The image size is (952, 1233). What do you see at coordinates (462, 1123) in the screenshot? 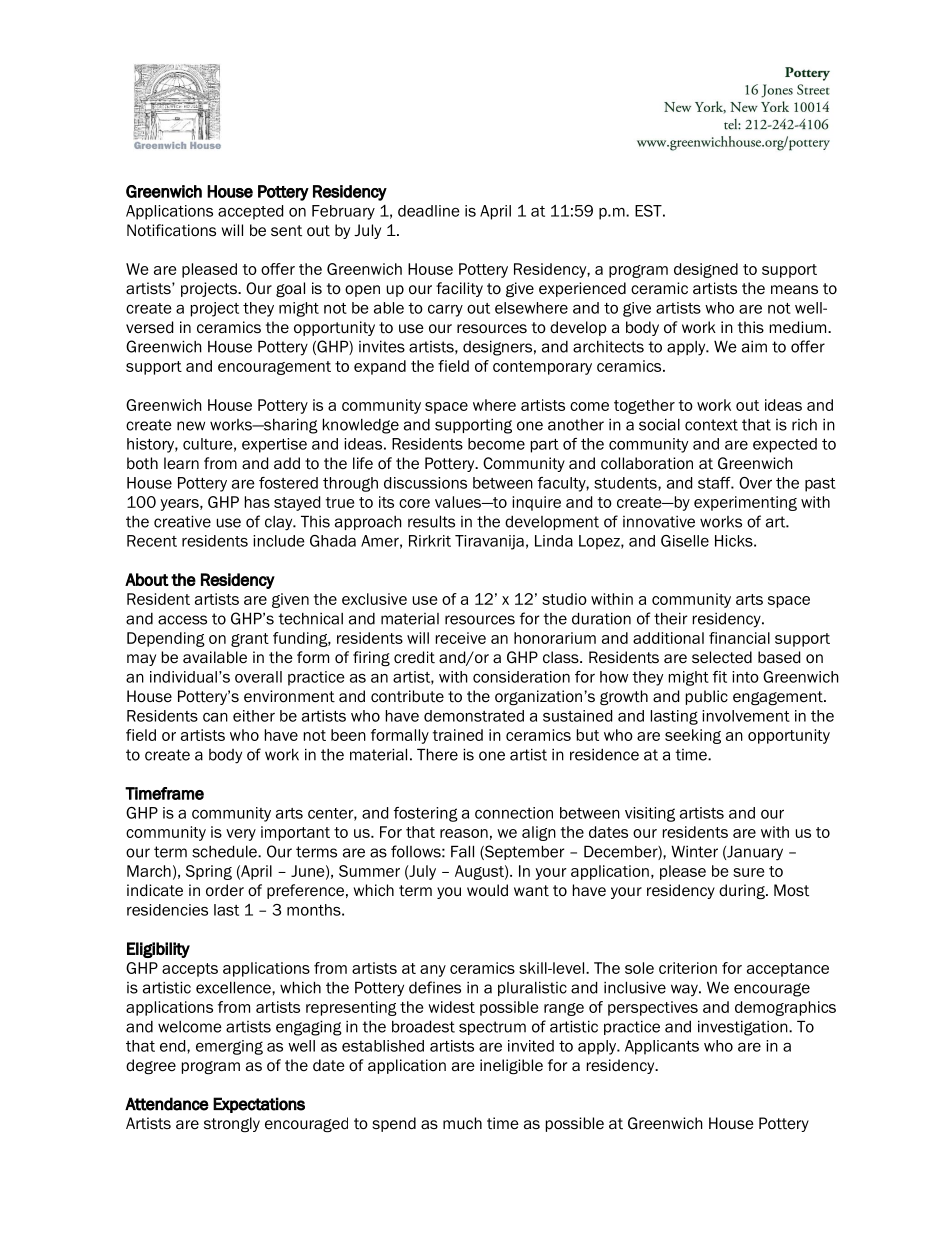
I see `much` at bounding box center [462, 1123].
